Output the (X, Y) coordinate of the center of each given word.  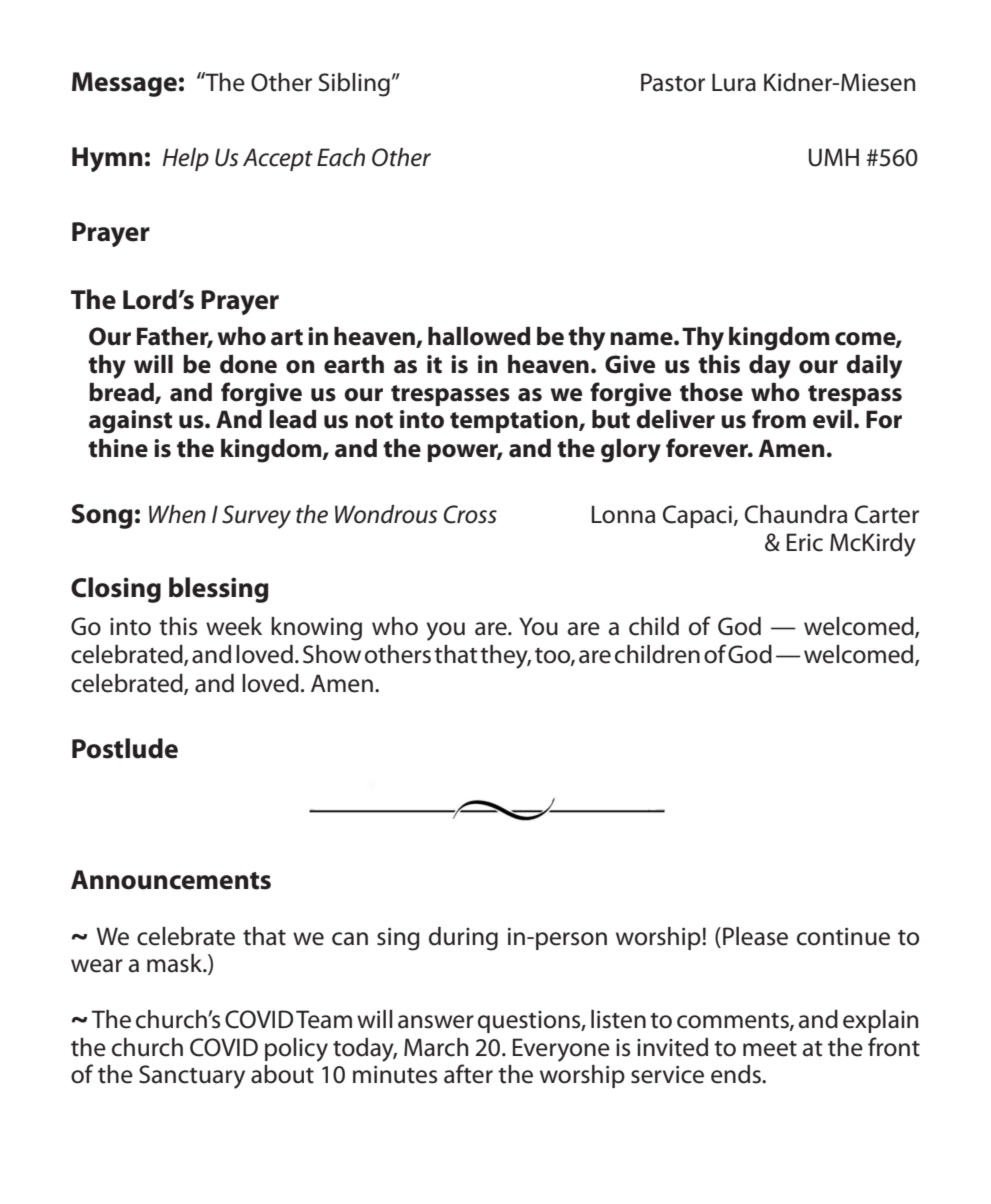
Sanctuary (192, 1077)
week (234, 626)
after (468, 1074)
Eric (805, 542)
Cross (470, 514)
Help (185, 159)
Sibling (354, 85)
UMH (834, 157)
